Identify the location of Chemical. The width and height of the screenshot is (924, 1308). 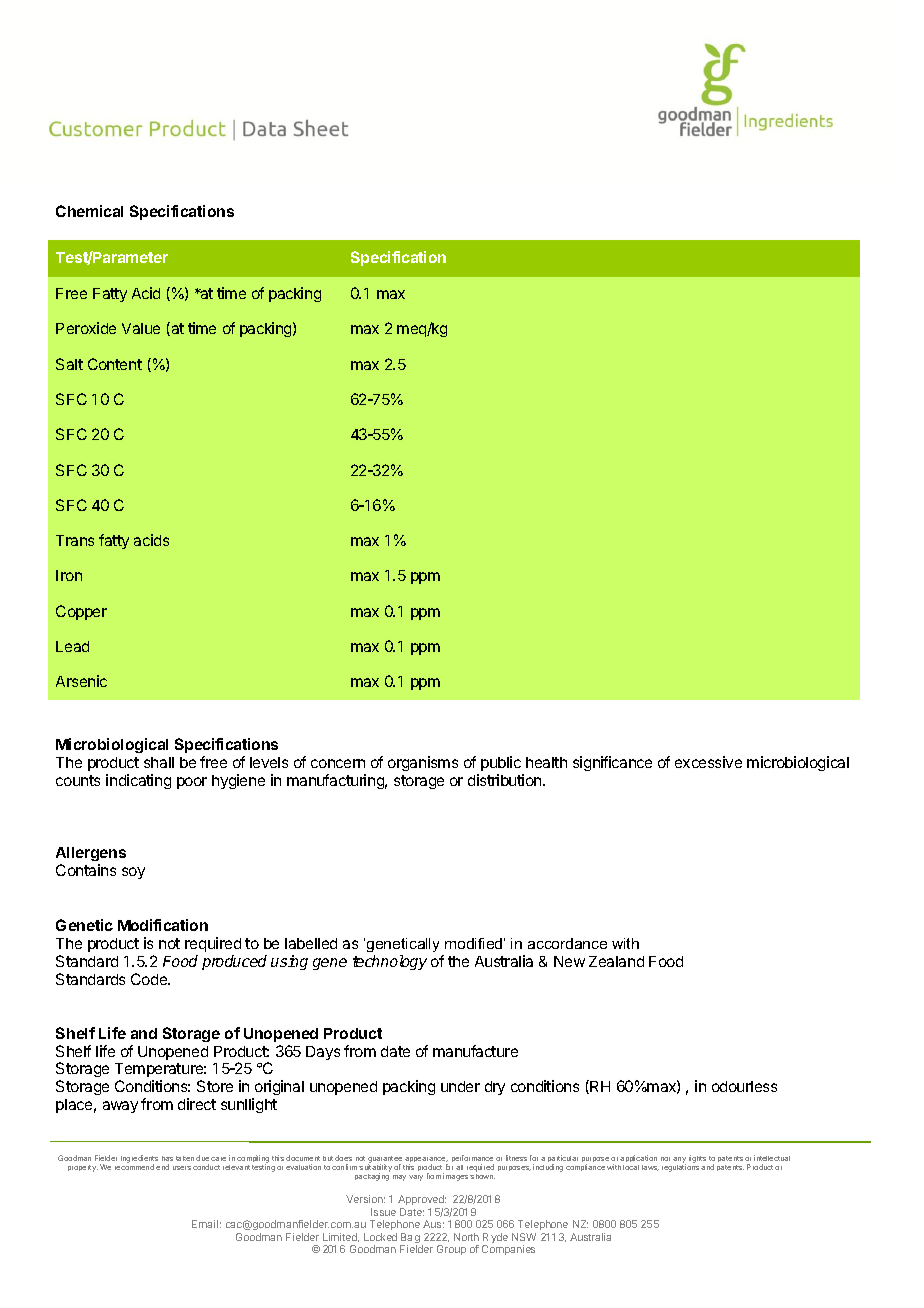
(89, 211).
